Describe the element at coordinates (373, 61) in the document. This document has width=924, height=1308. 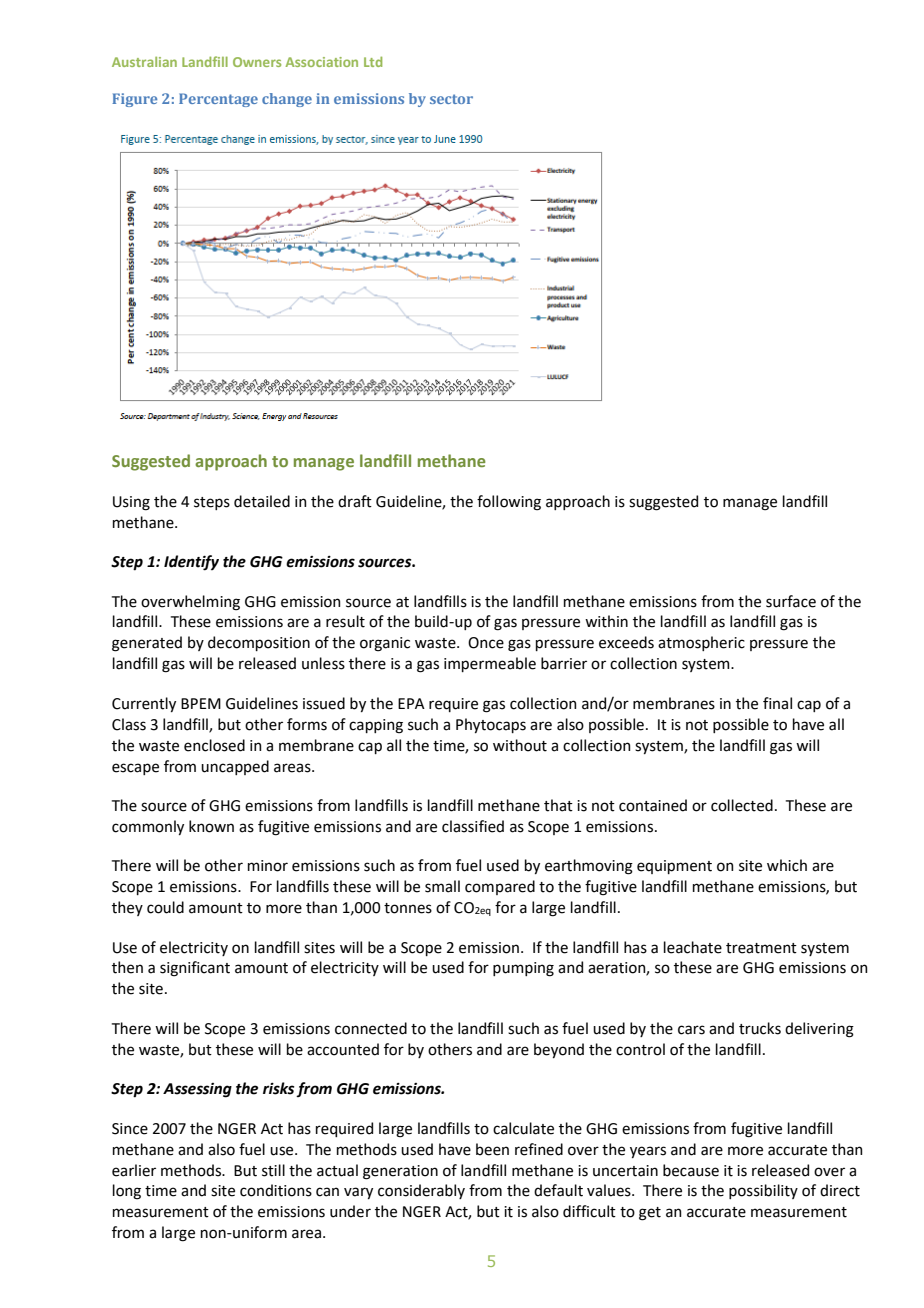
I see `Ltd` at that location.
